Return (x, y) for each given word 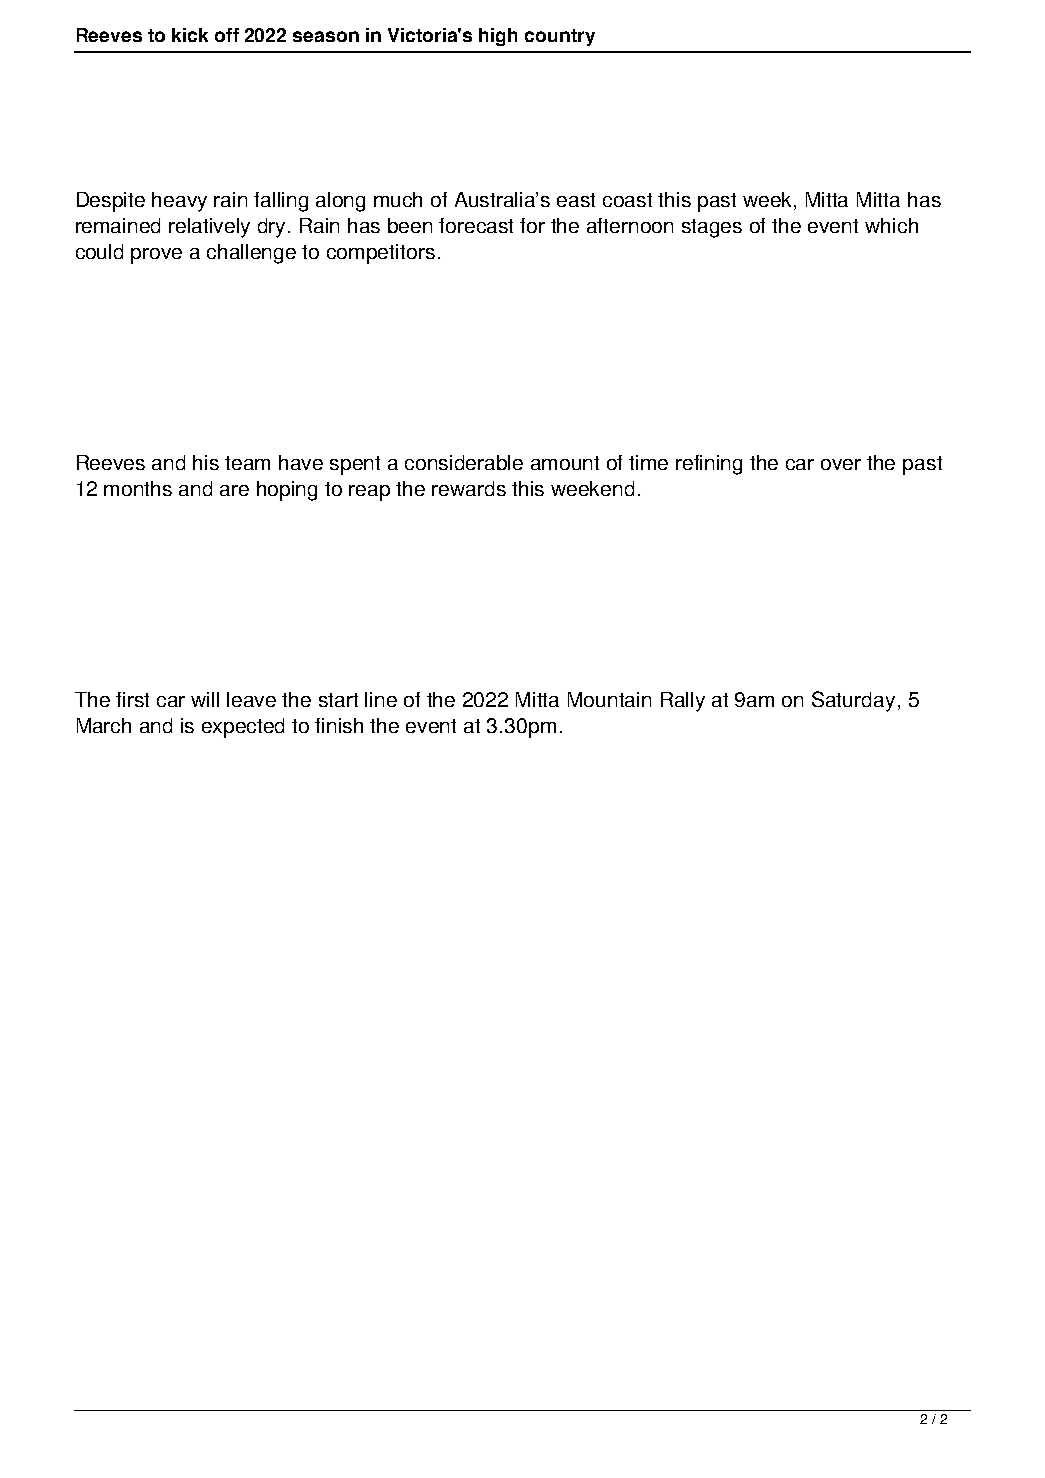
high (498, 37)
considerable (464, 462)
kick (190, 35)
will (205, 699)
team (247, 463)
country (560, 37)
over (841, 464)
